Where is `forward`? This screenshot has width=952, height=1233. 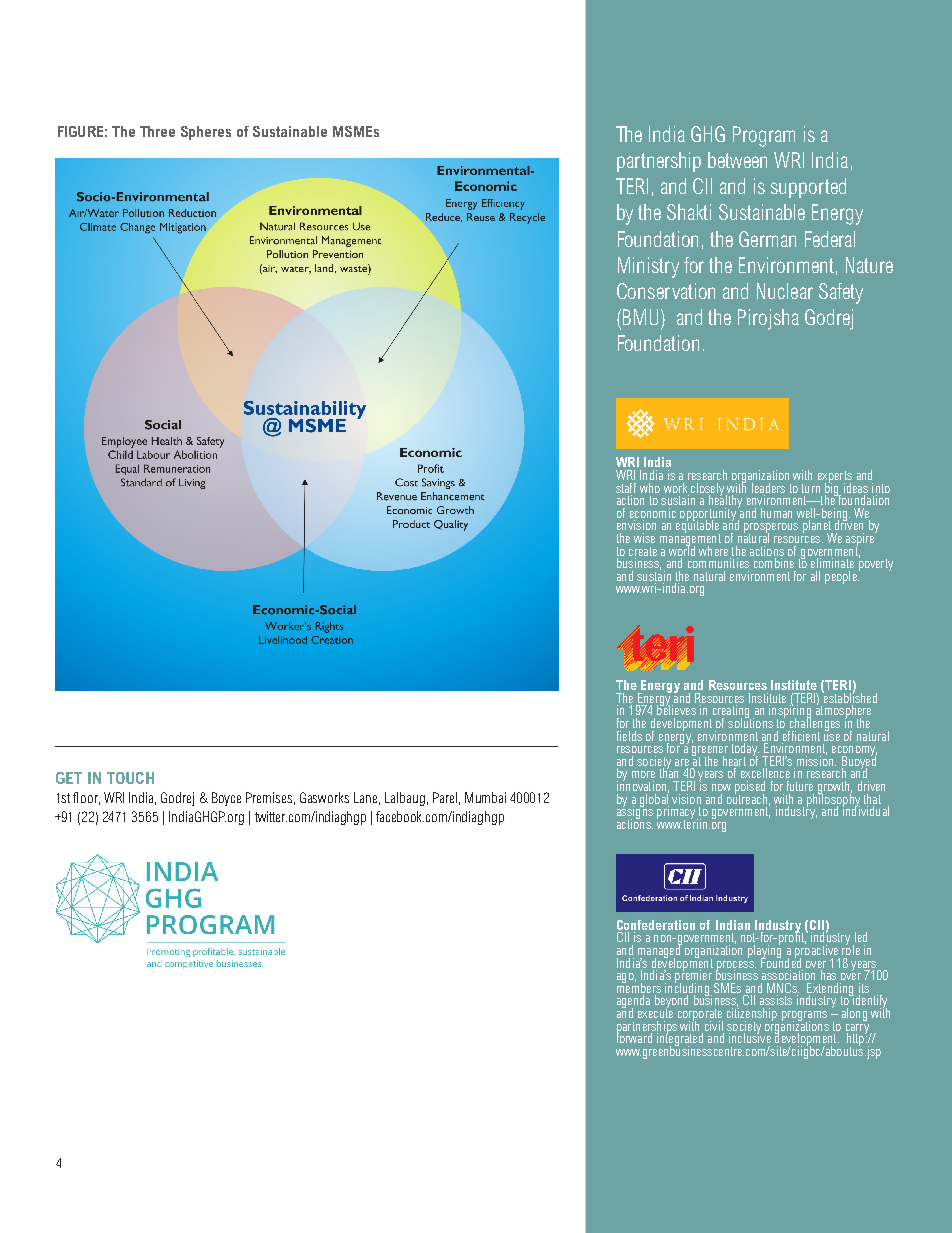
forward is located at coordinates (634, 1037).
